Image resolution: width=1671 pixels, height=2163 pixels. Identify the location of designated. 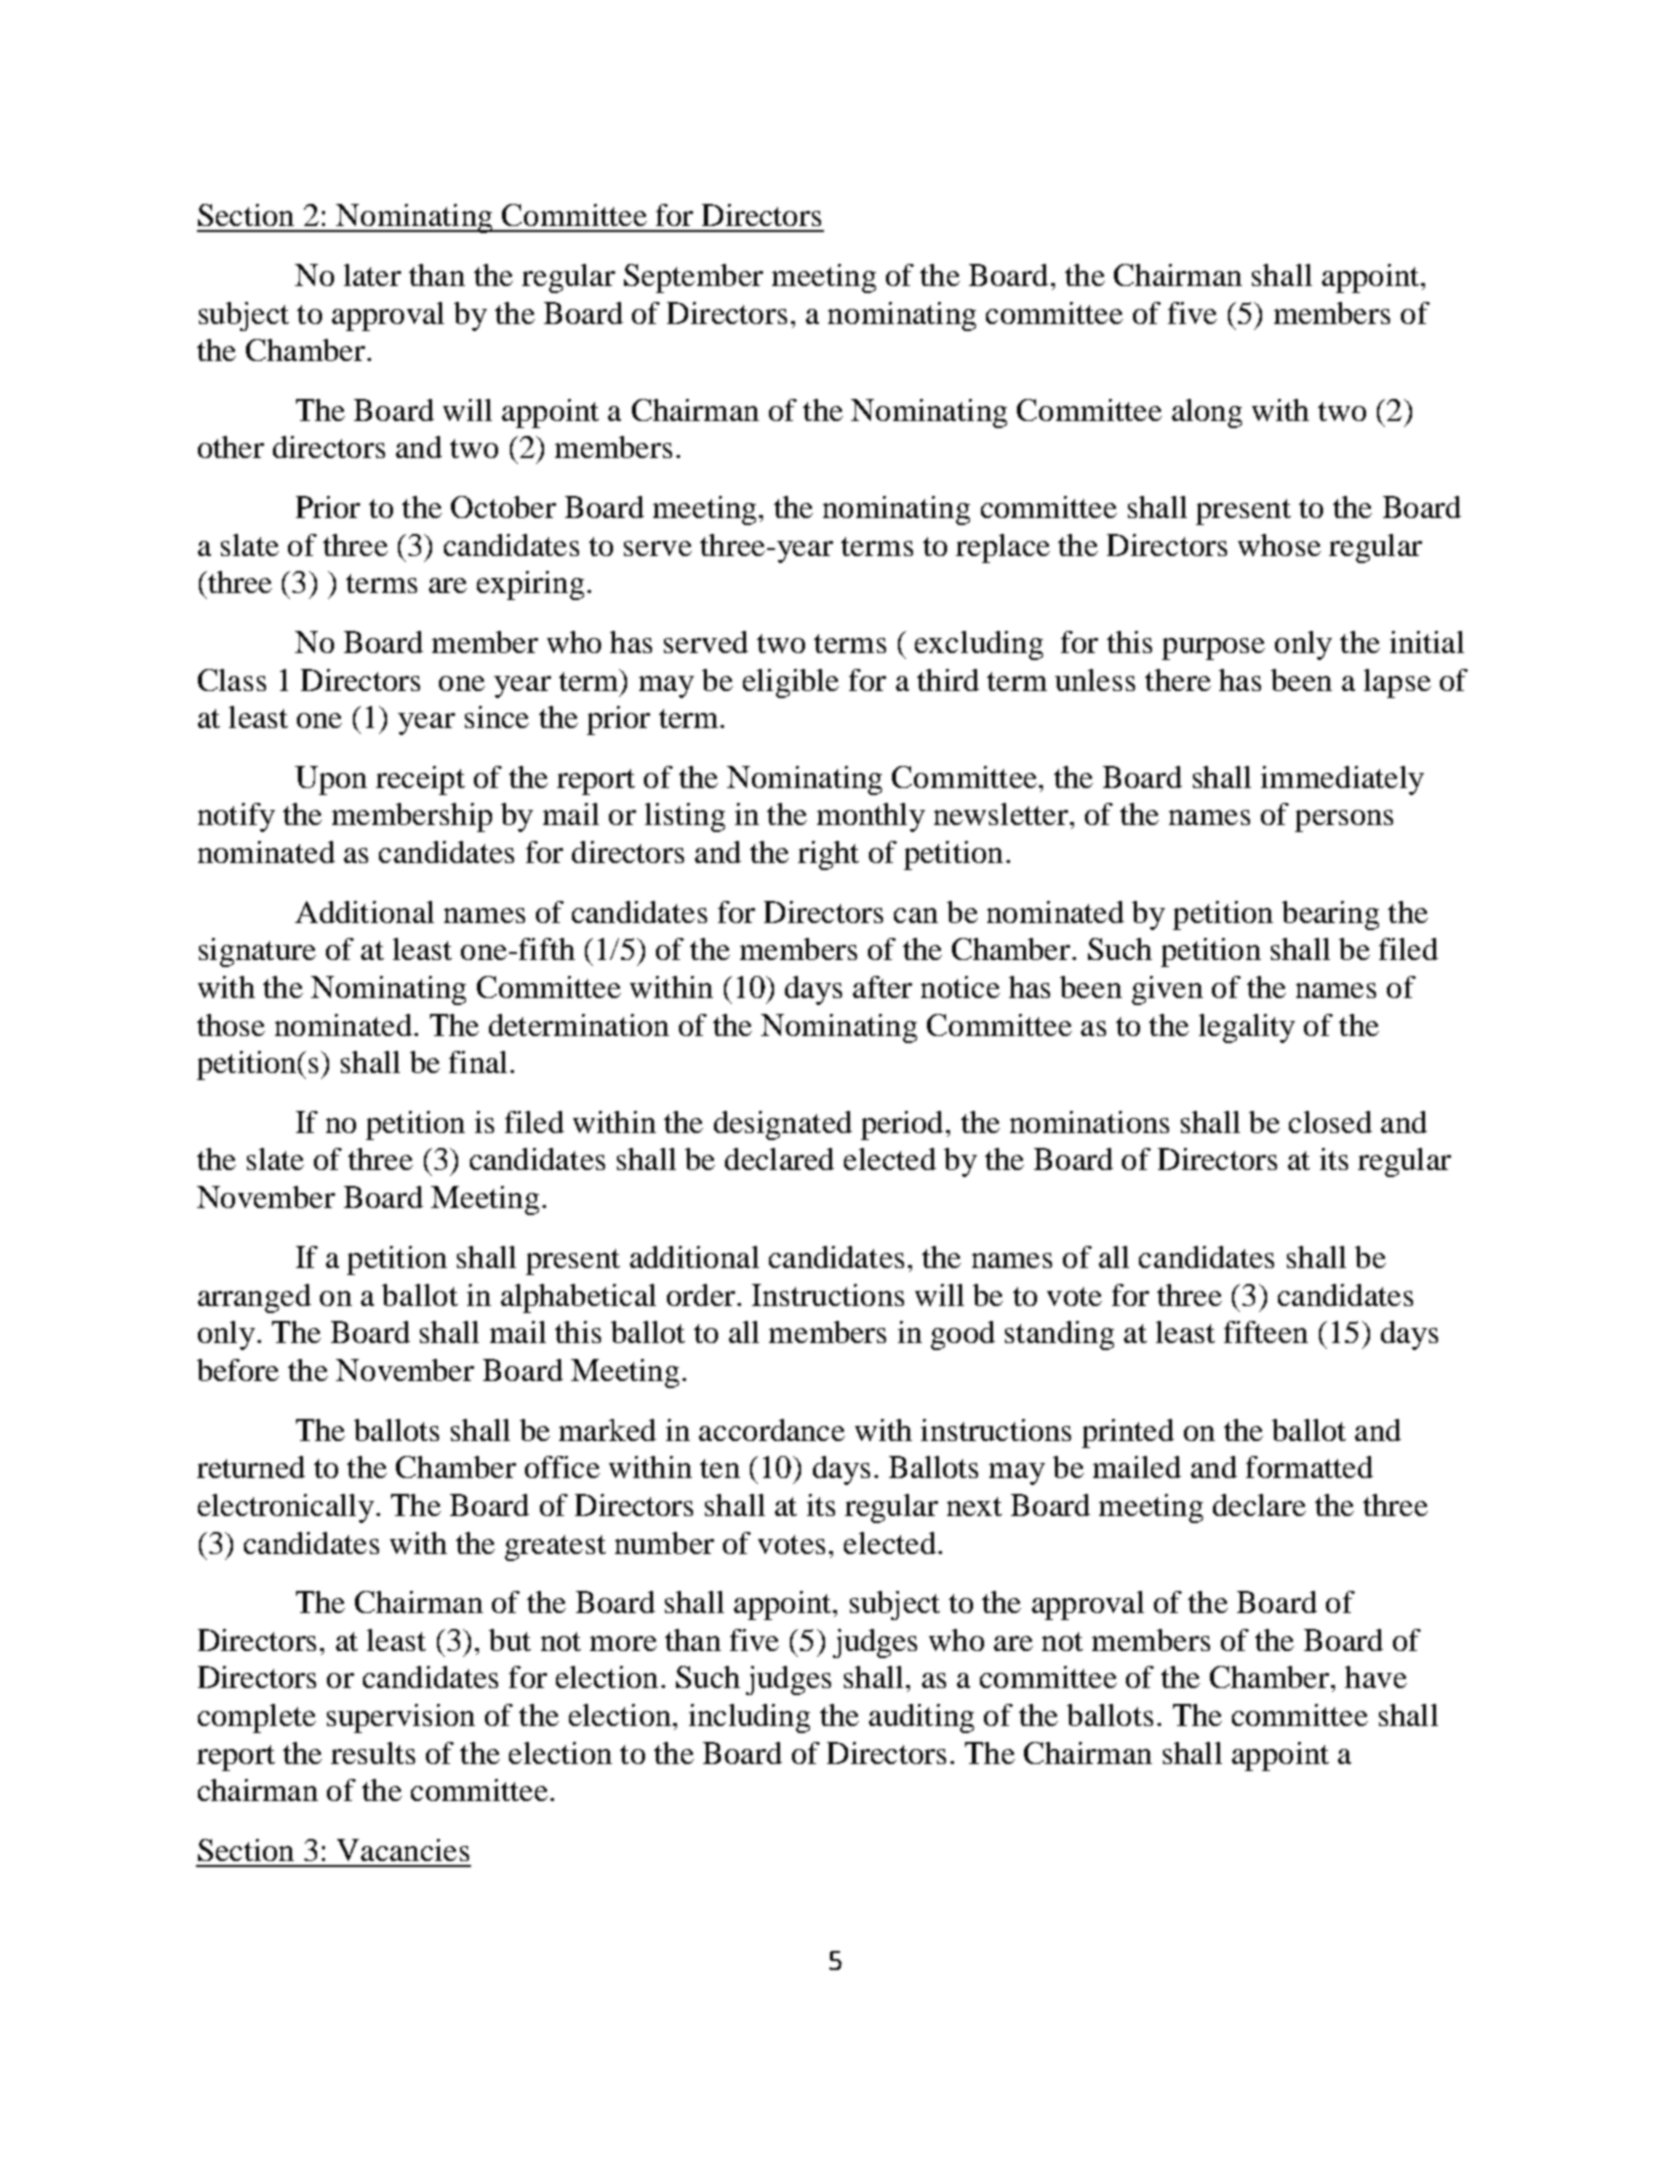
(783, 1125).
